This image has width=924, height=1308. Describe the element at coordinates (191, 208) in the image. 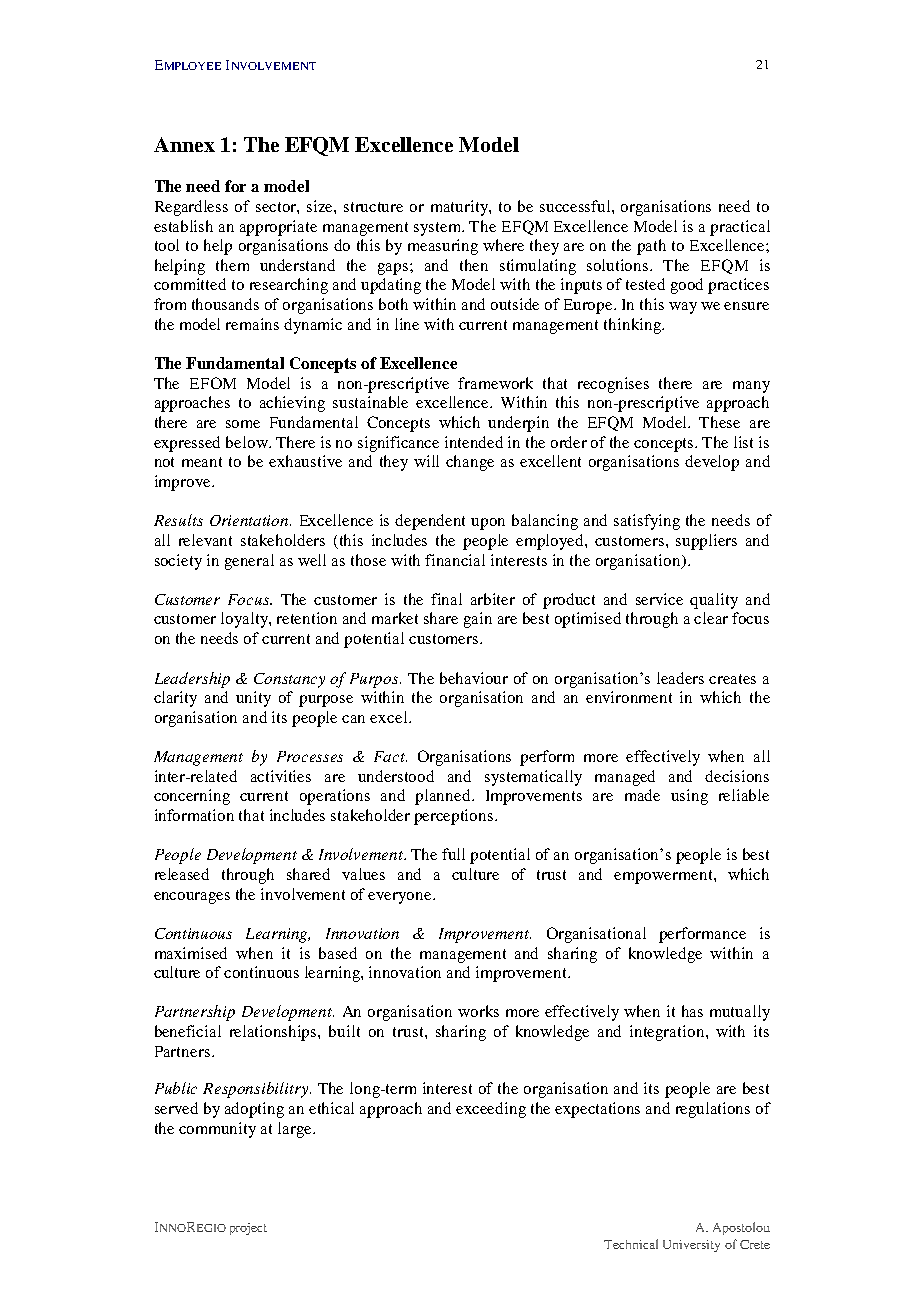

I see `Regardless` at that location.
